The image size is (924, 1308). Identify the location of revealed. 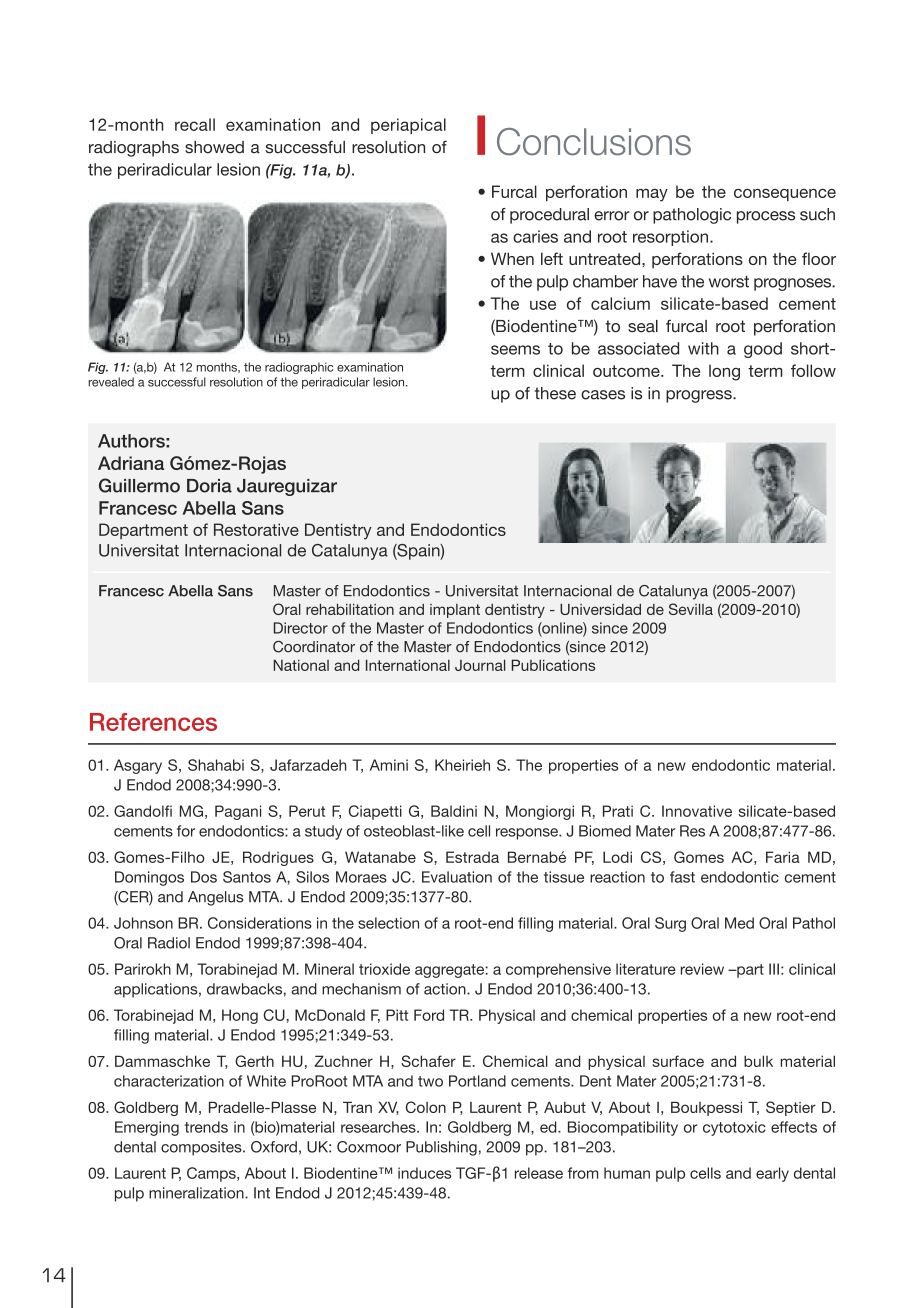
(111, 382).
